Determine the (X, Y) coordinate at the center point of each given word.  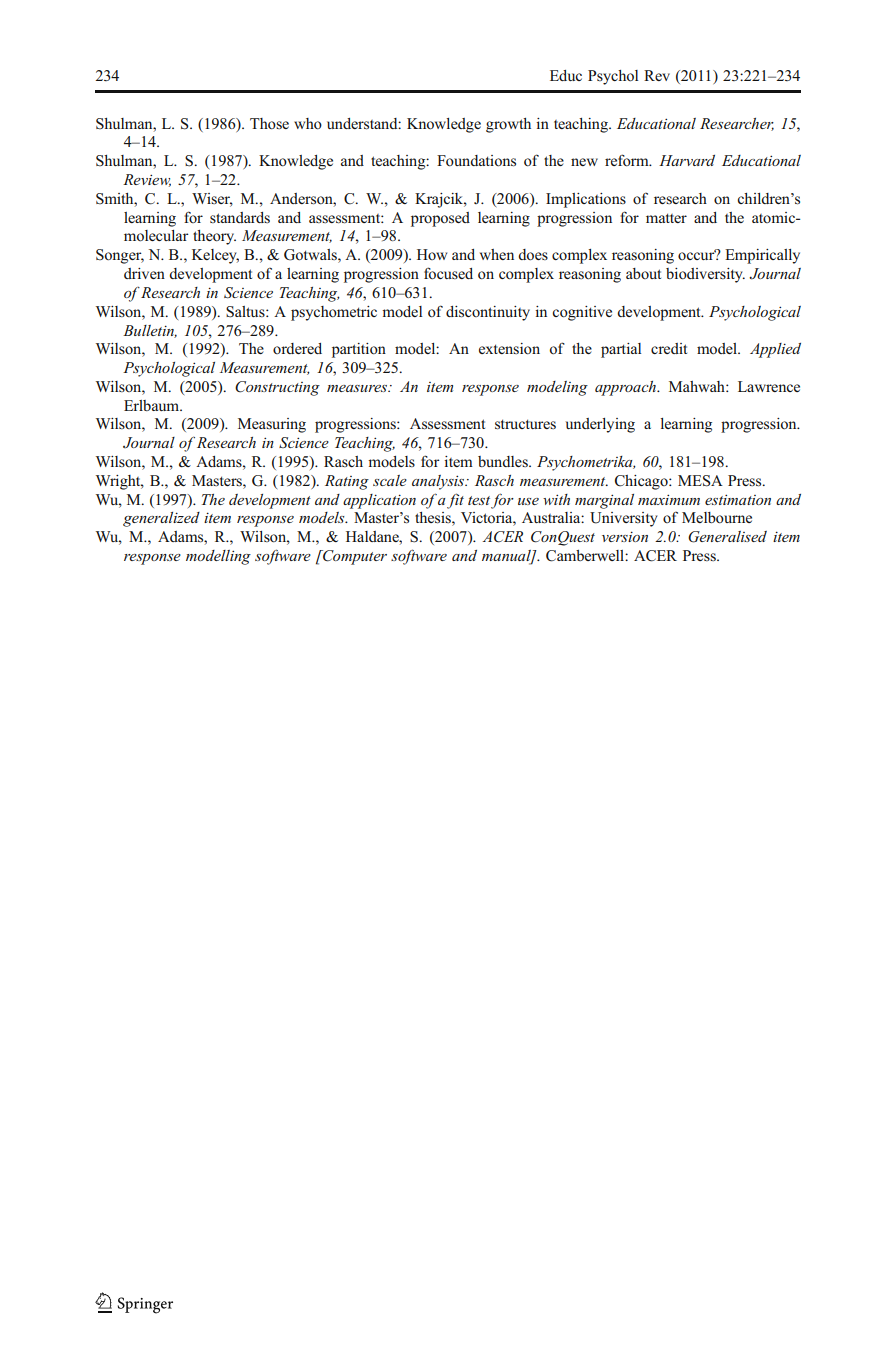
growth (508, 125)
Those (269, 124)
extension (509, 349)
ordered (297, 348)
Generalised (727, 537)
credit (669, 348)
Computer (354, 557)
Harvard (687, 160)
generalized (161, 519)
